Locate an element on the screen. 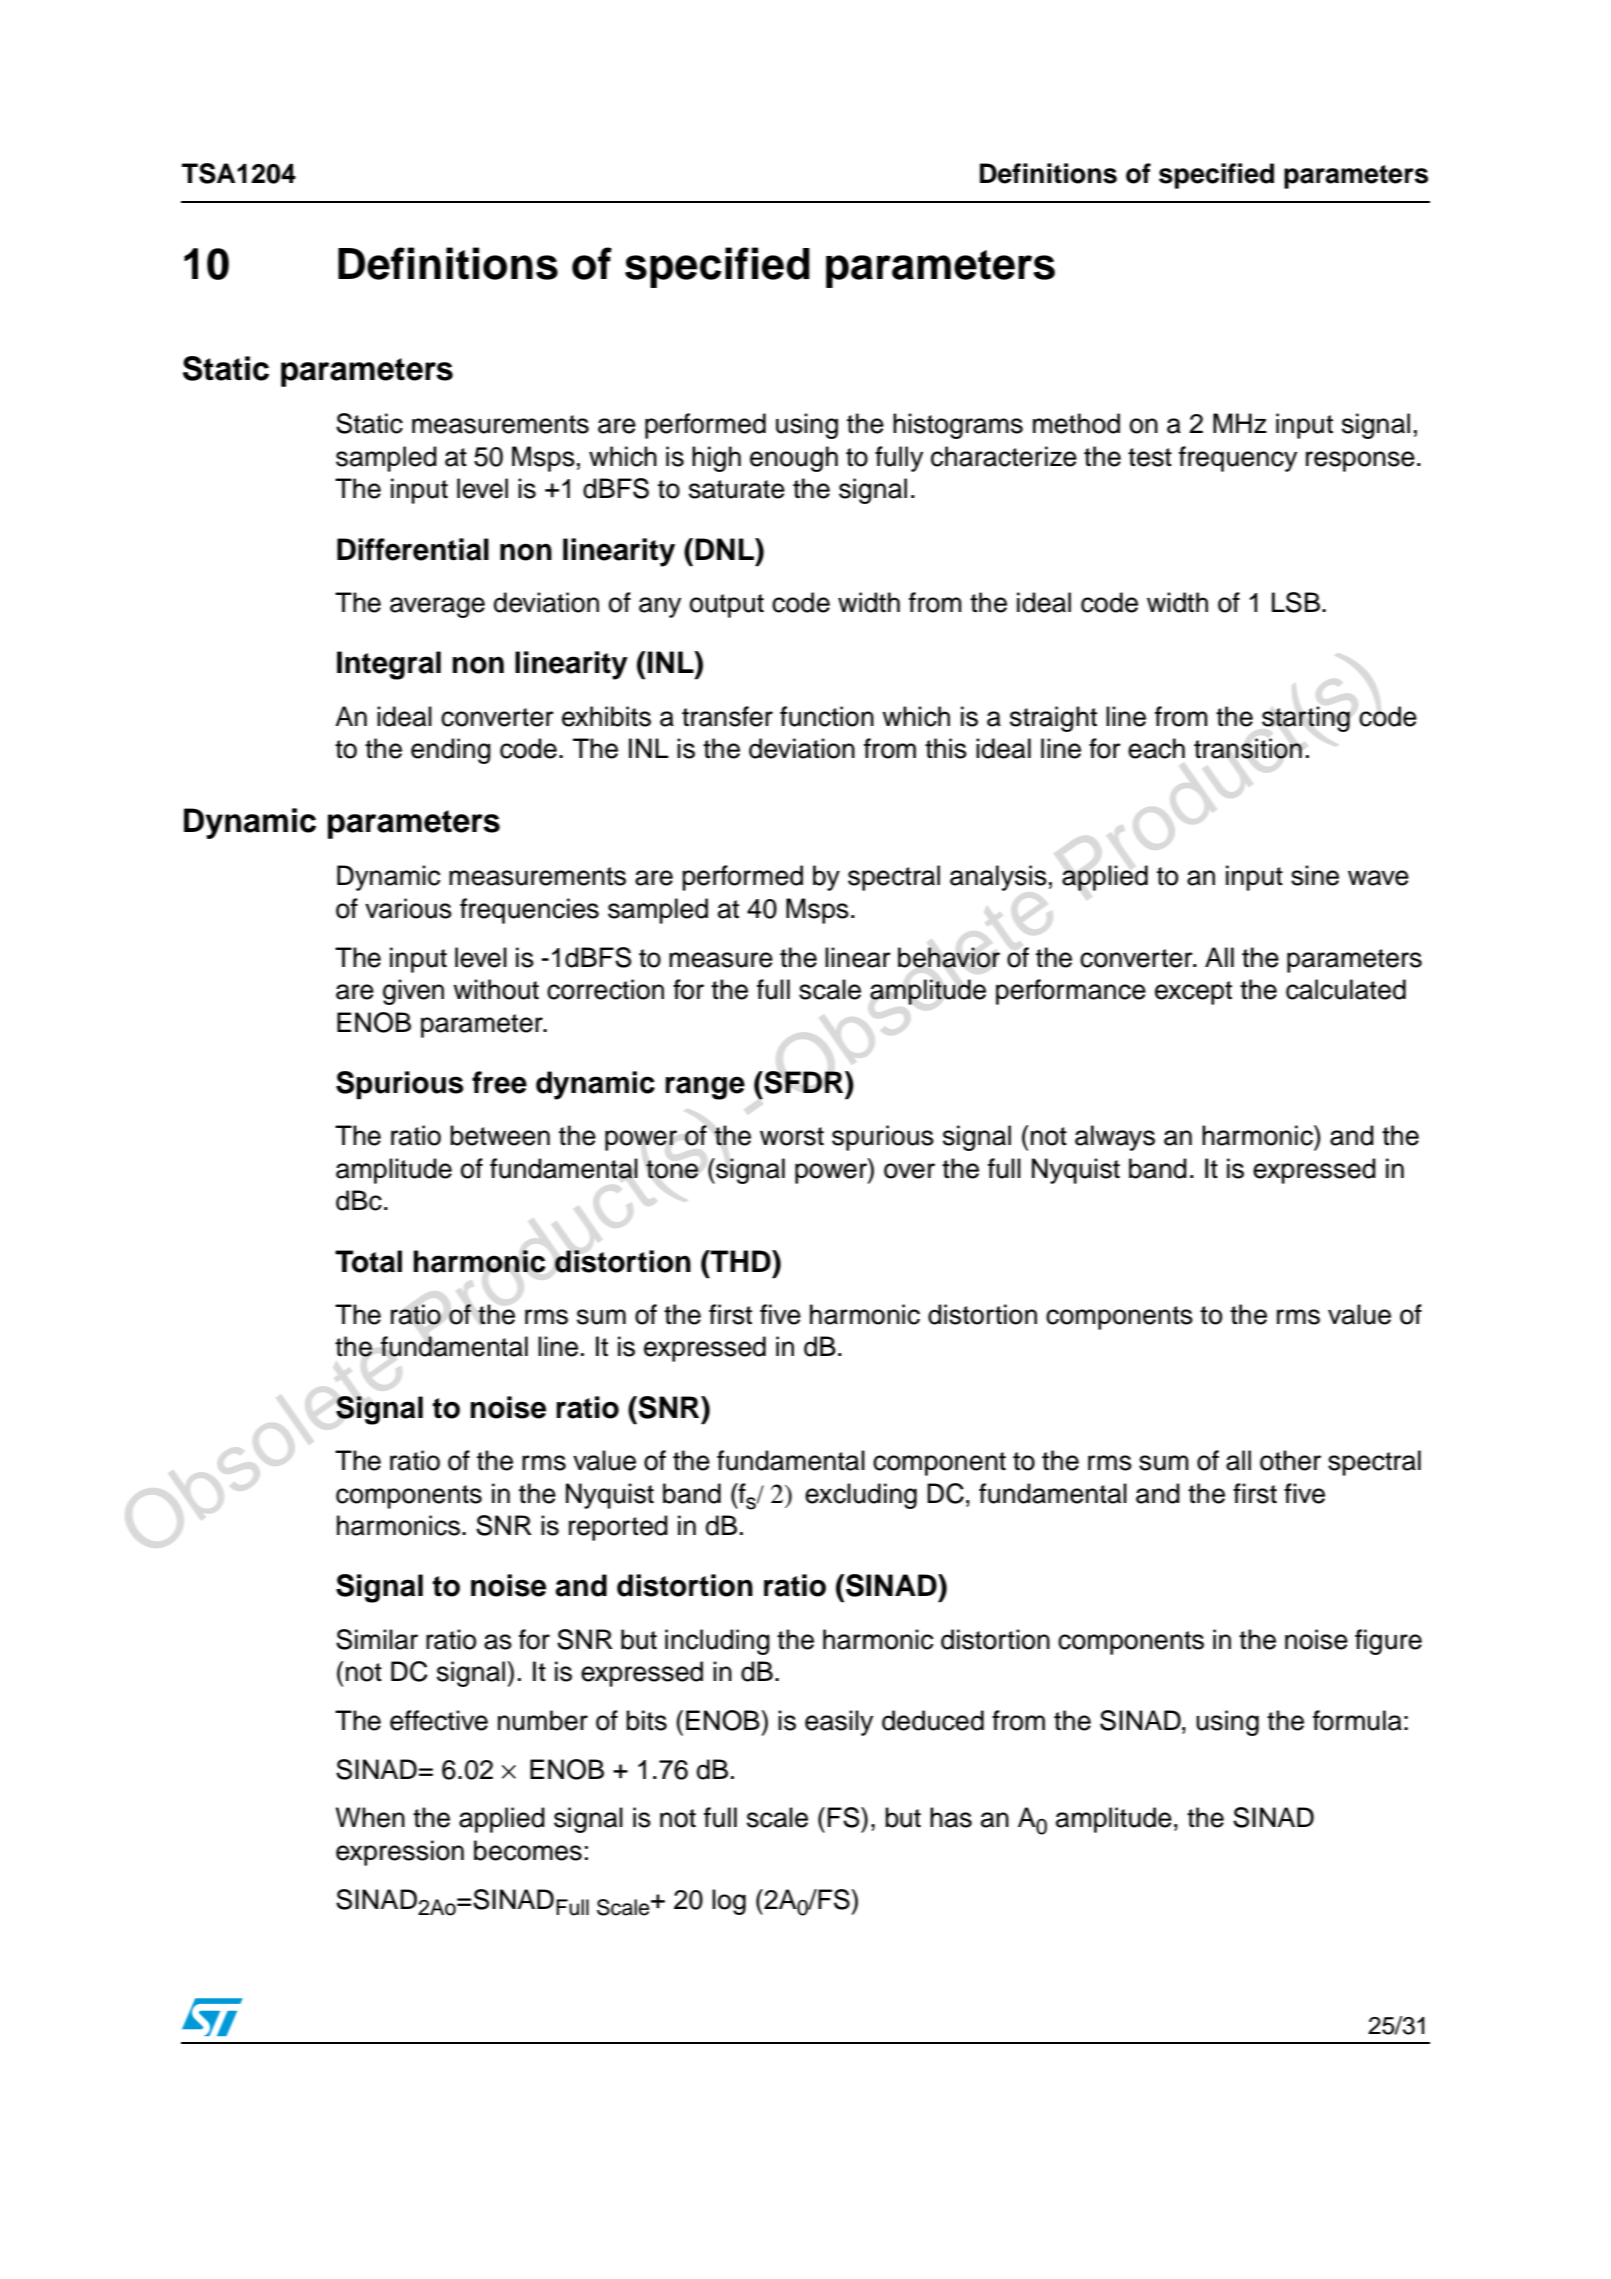 The height and width of the screenshot is (2279, 1611). other is located at coordinates (1290, 1460).
